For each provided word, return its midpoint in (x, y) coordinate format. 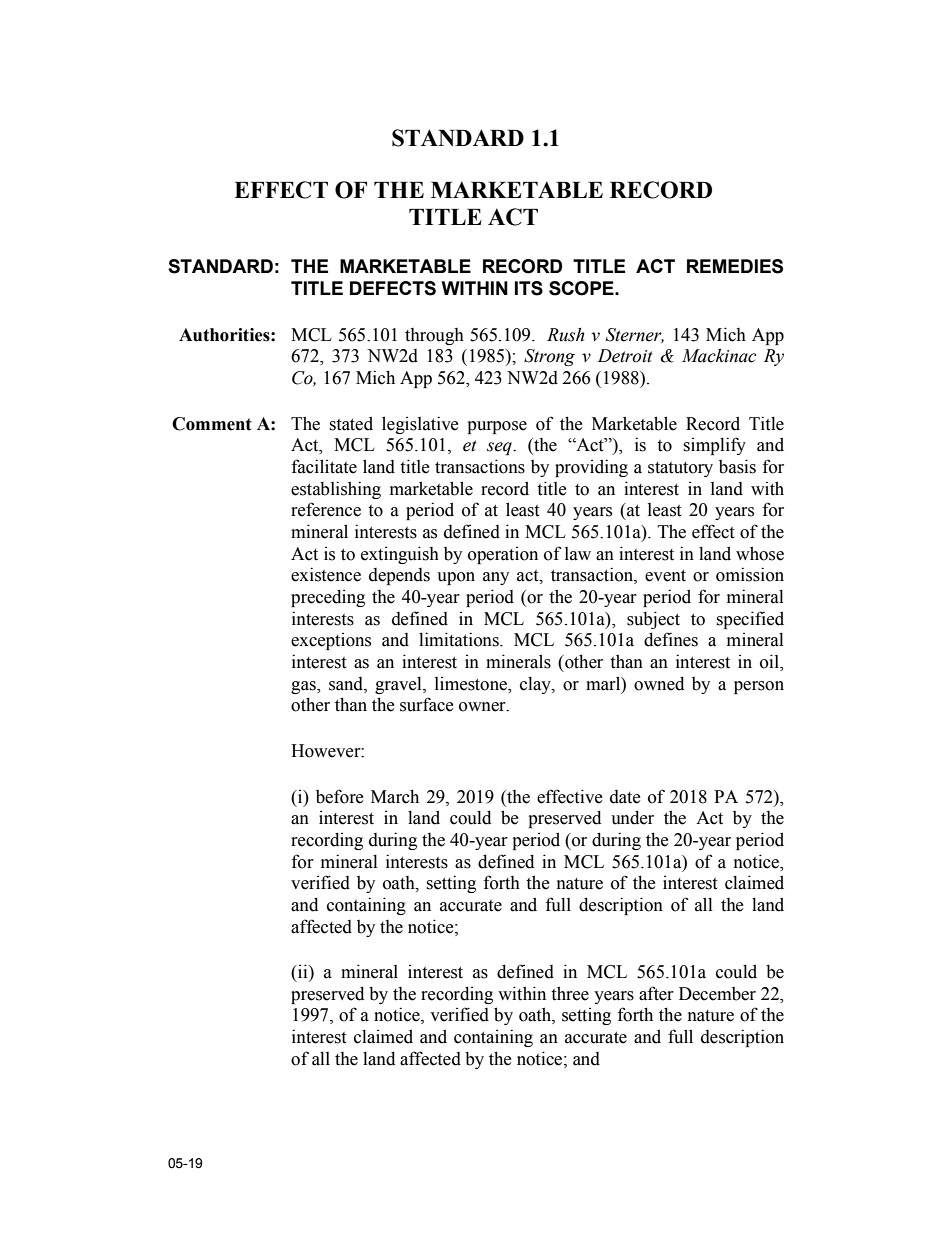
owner (483, 707)
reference (326, 509)
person (759, 687)
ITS (529, 288)
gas (304, 687)
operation (503, 555)
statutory (680, 469)
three (570, 993)
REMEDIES (735, 266)
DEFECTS (393, 288)
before (339, 796)
